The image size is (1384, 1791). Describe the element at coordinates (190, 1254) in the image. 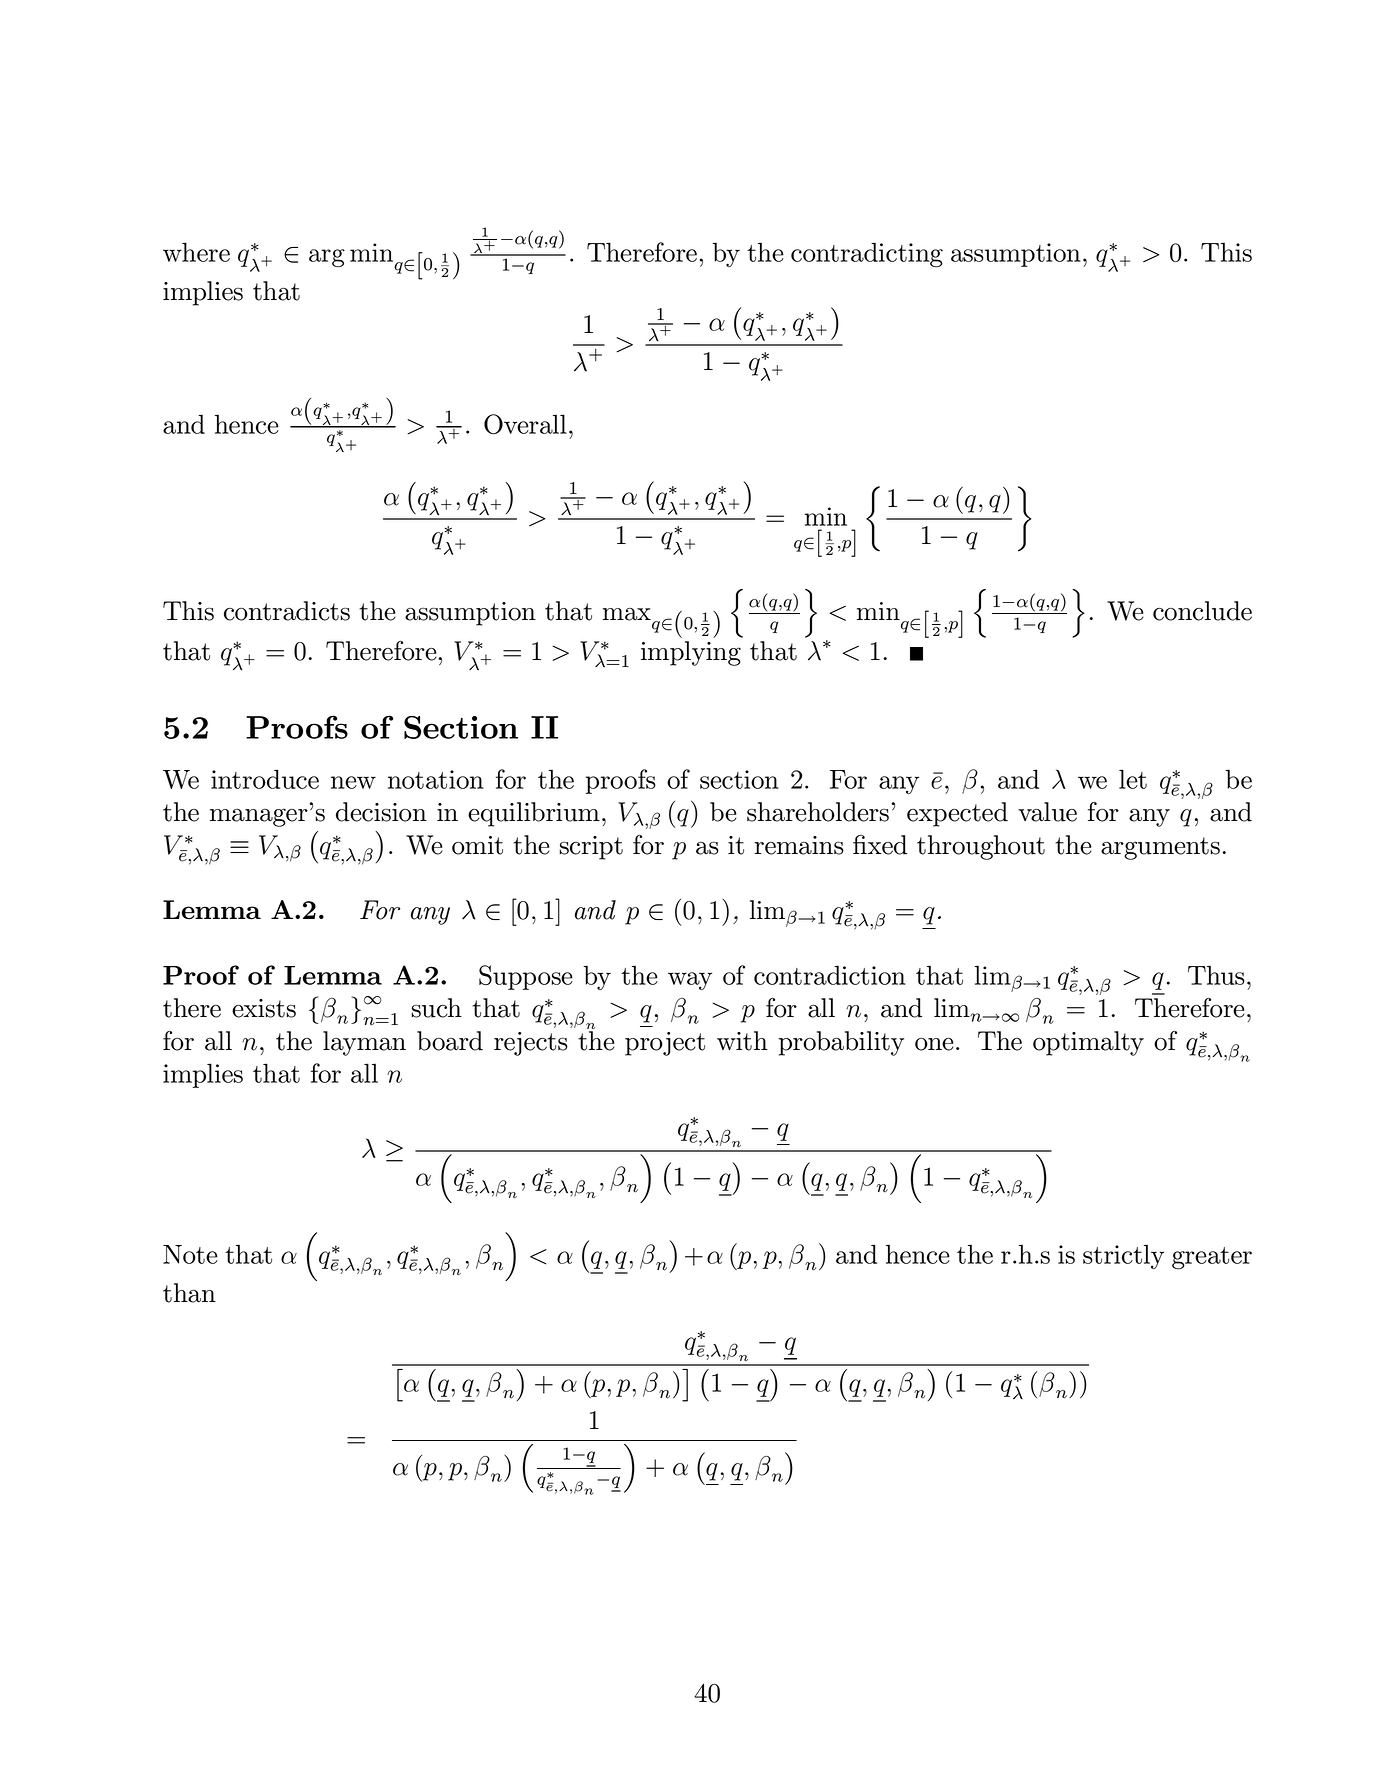

I see `Note` at that location.
